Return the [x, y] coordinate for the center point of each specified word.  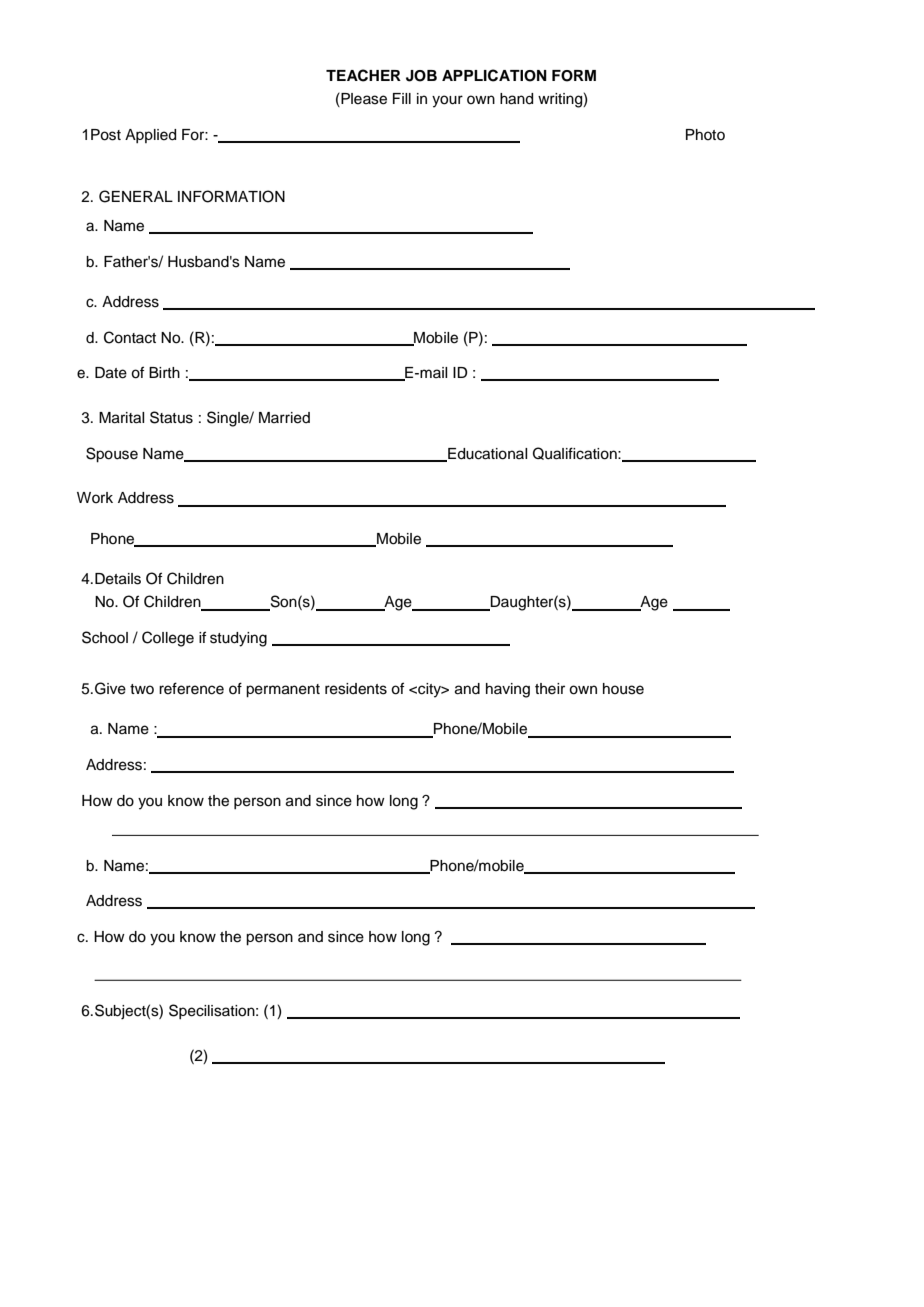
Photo [705, 134]
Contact [130, 337]
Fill [402, 98]
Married [284, 418]
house [623, 689]
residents [356, 689]
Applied [150, 136]
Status [171, 417]
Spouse [112, 455]
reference [191, 688]
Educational [486, 454]
